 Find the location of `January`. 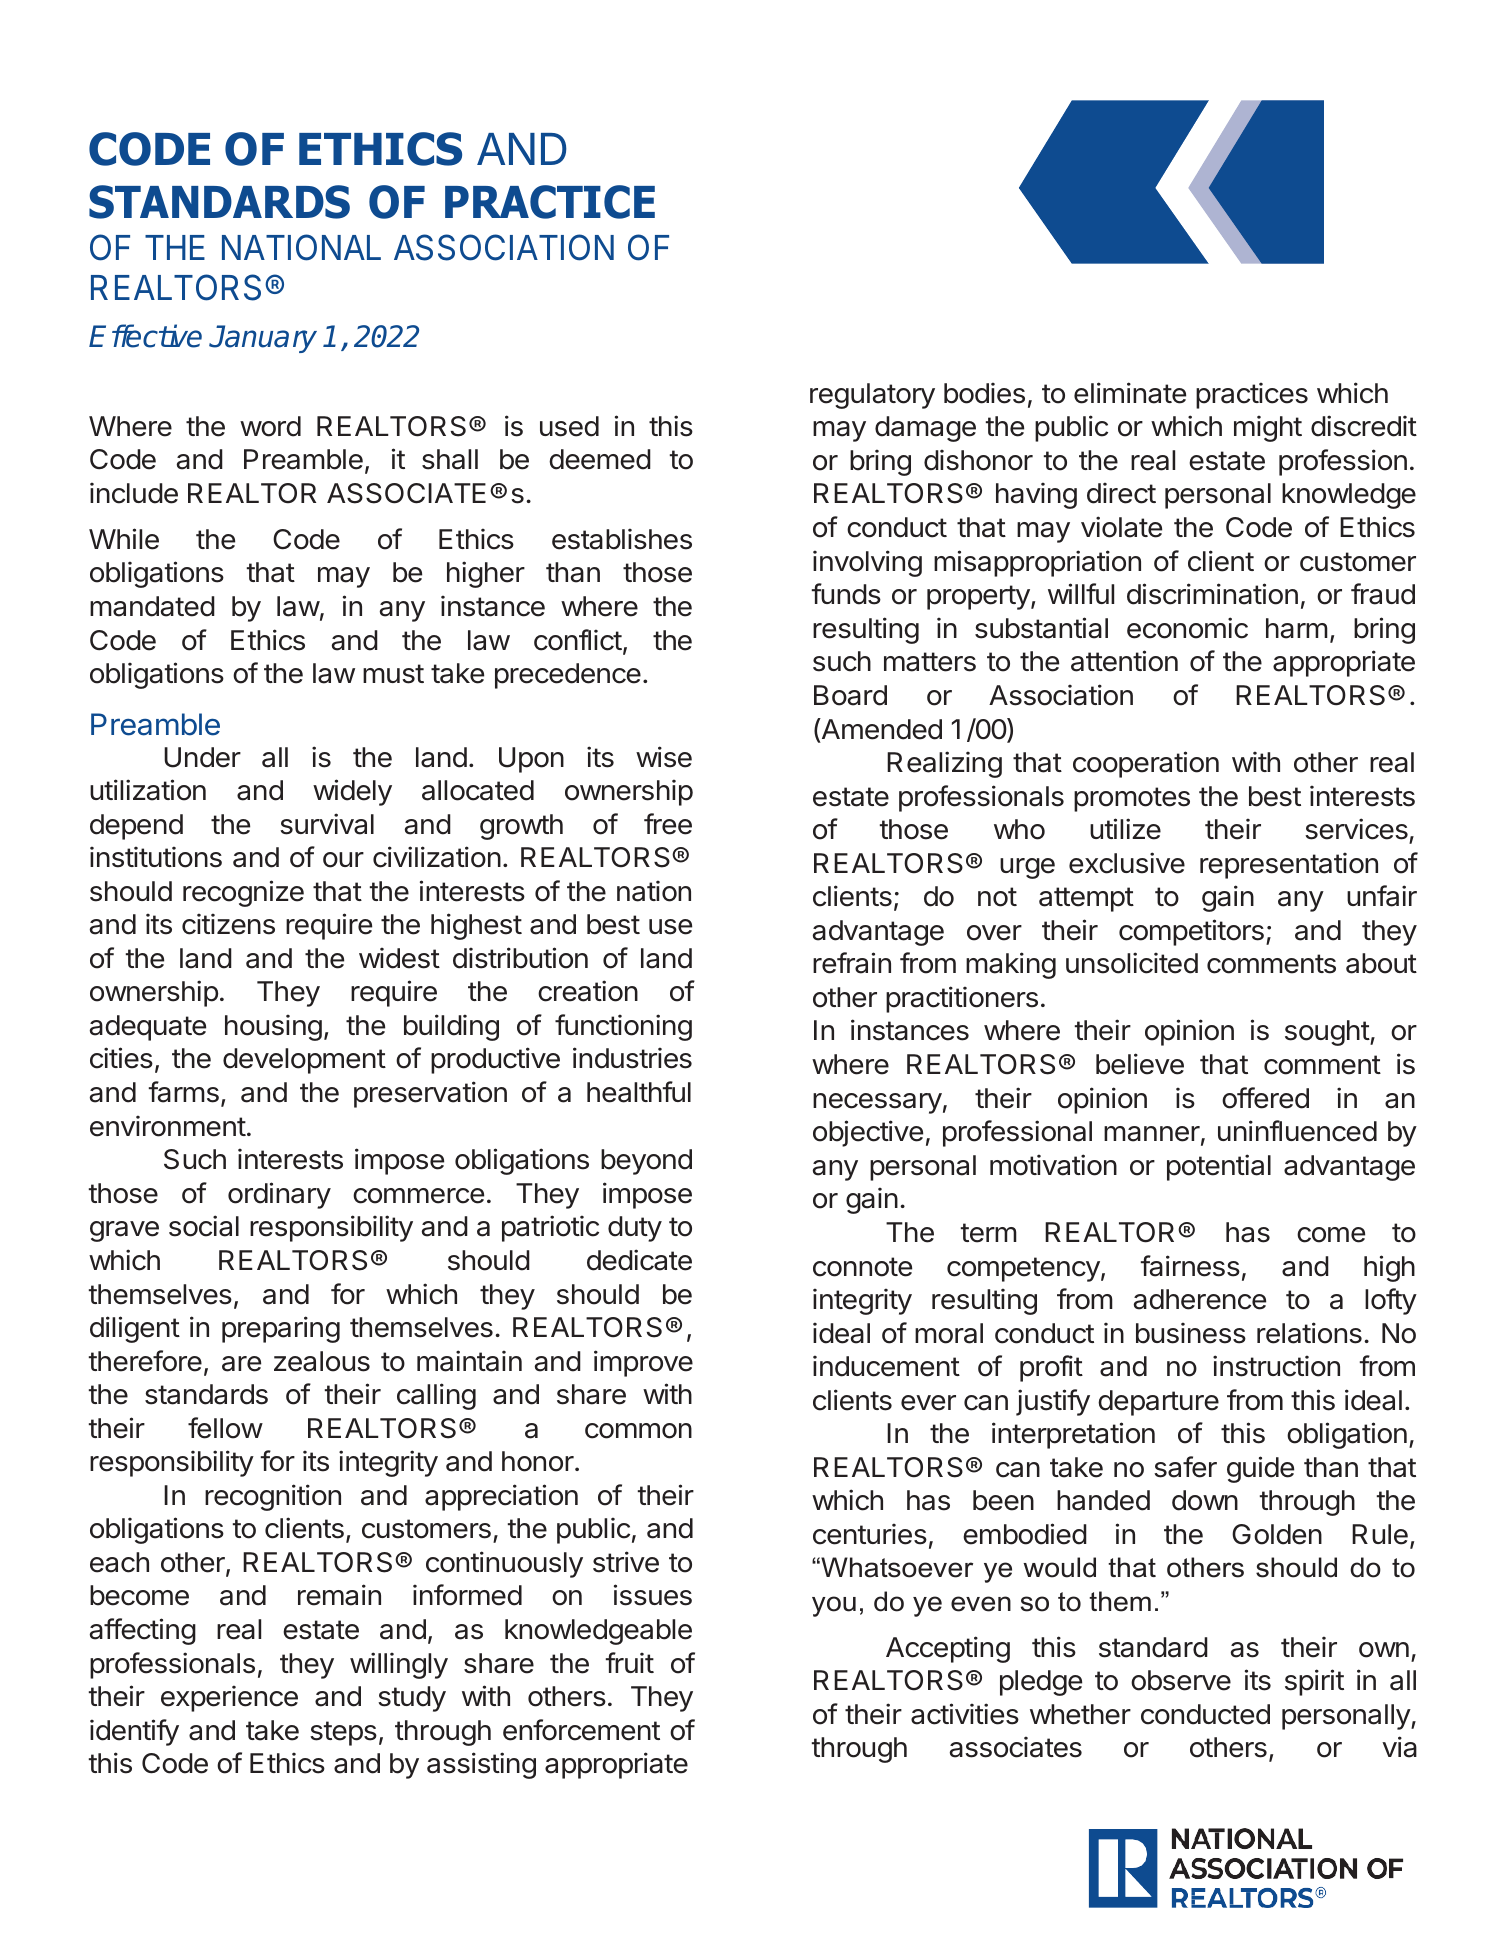

January is located at coordinates (263, 339).
